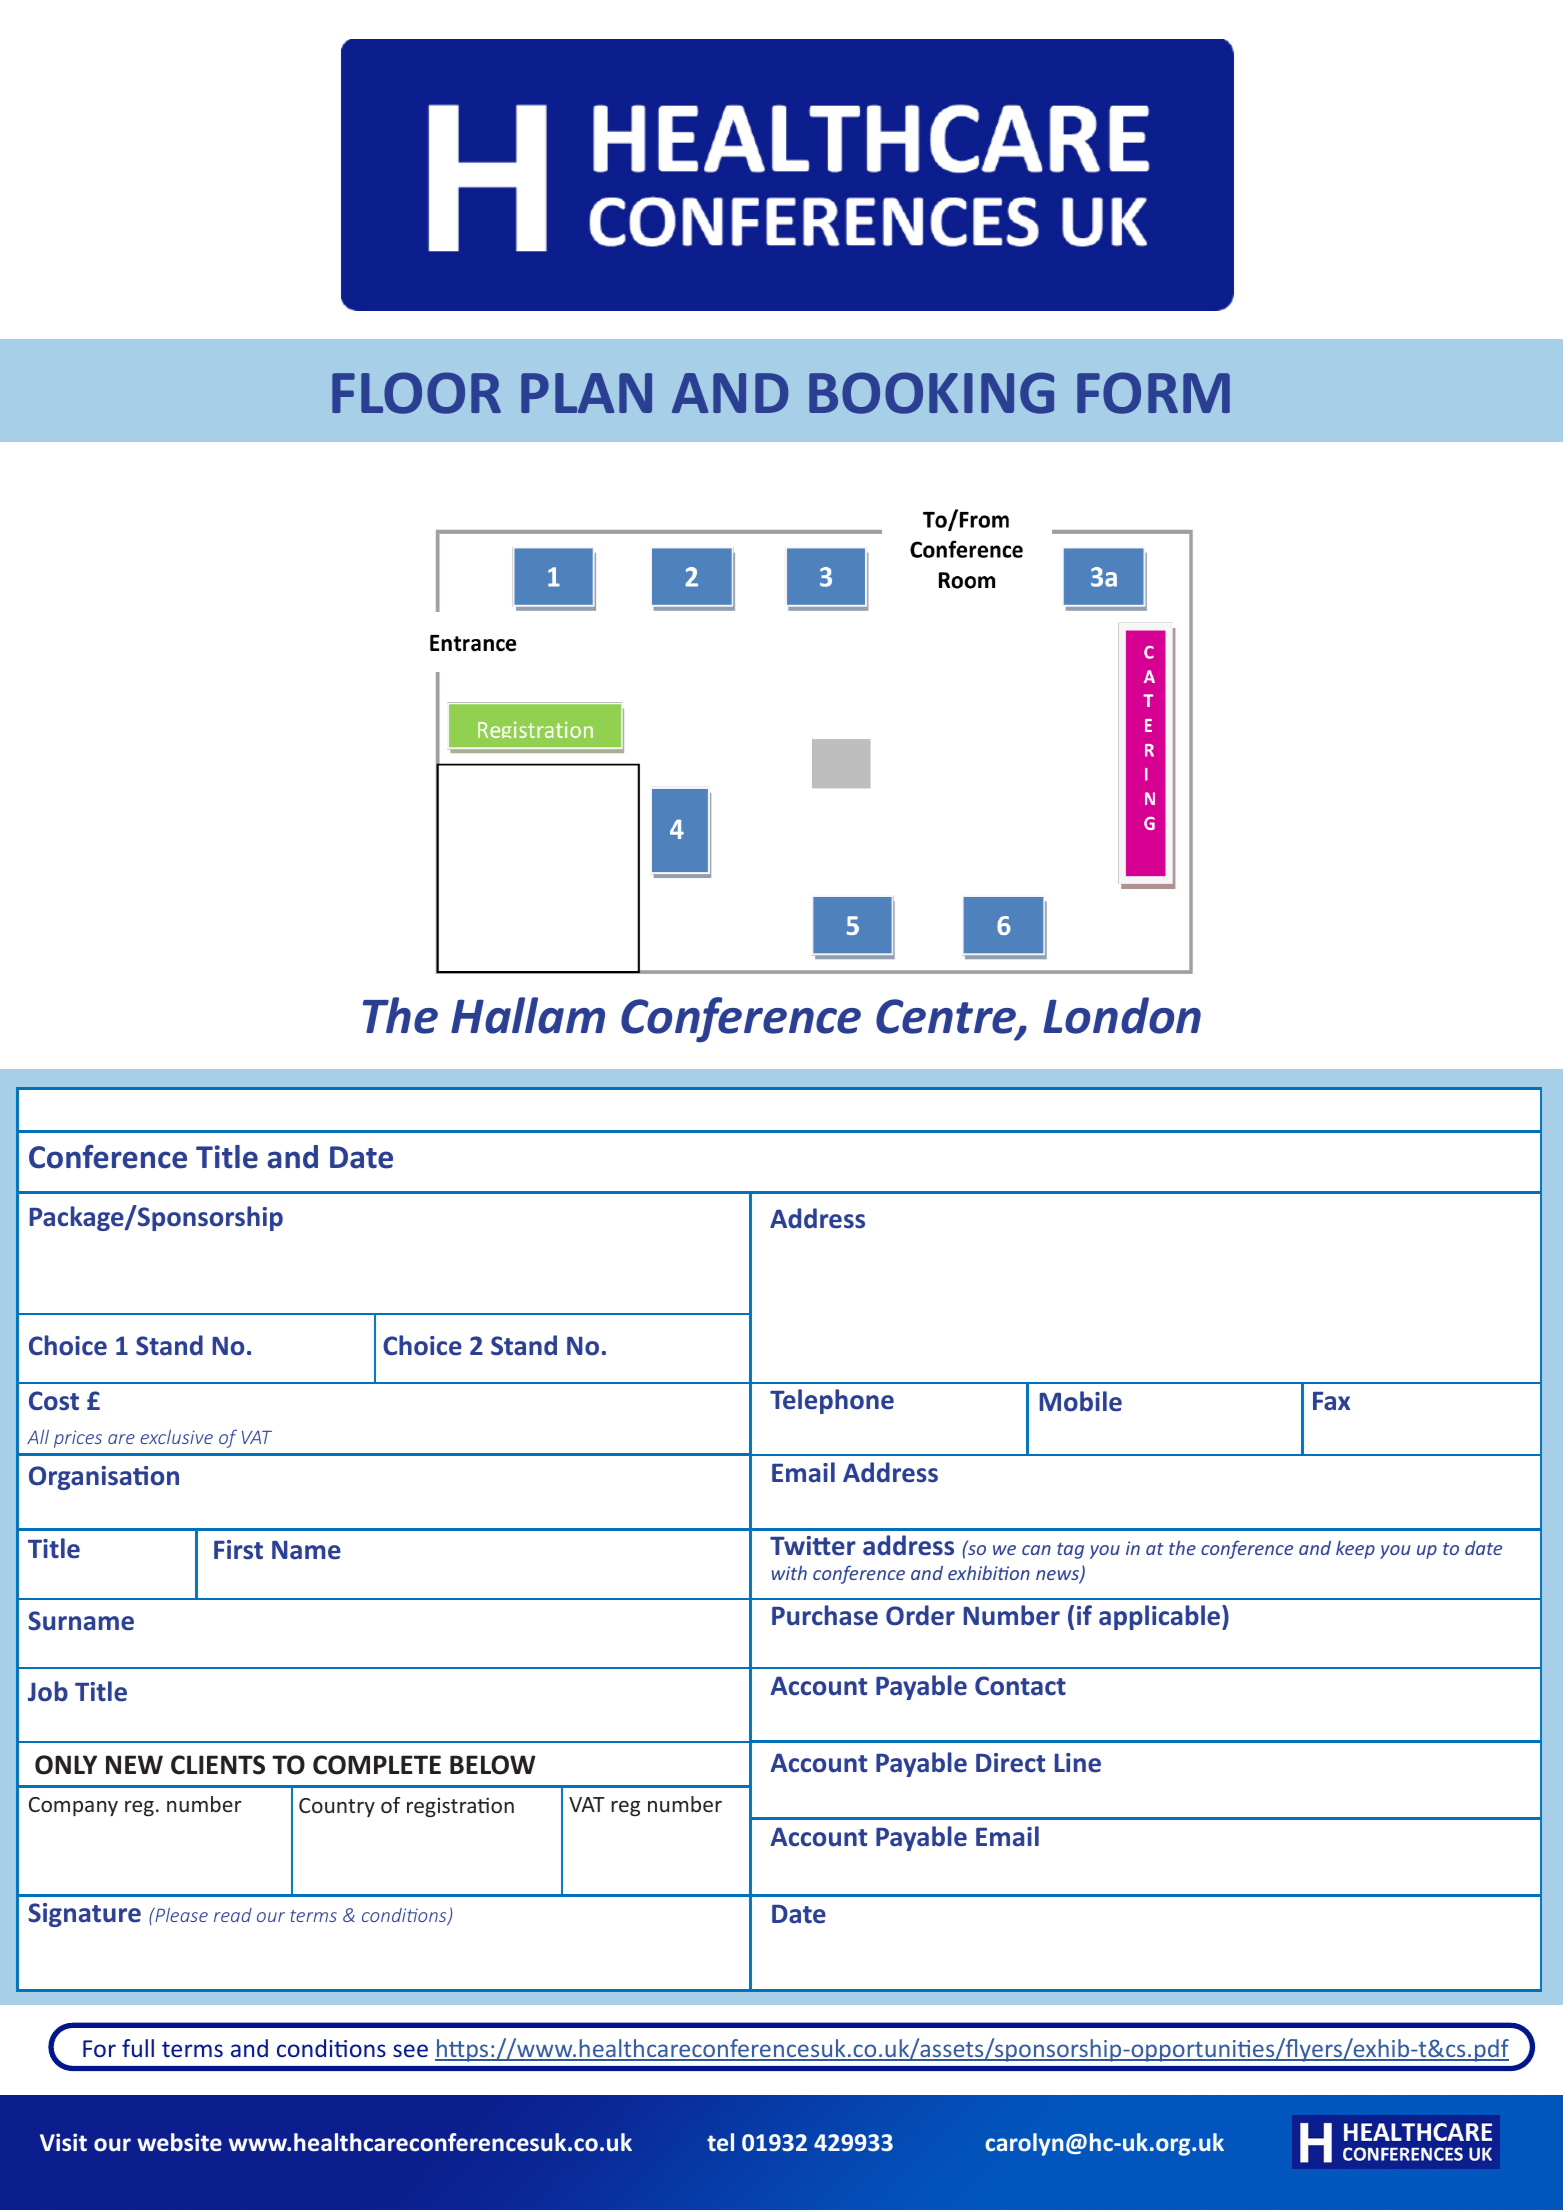 Image resolution: width=1563 pixels, height=2210 pixels. Describe the element at coordinates (947, 1017) in the screenshot. I see `Centre` at that location.
